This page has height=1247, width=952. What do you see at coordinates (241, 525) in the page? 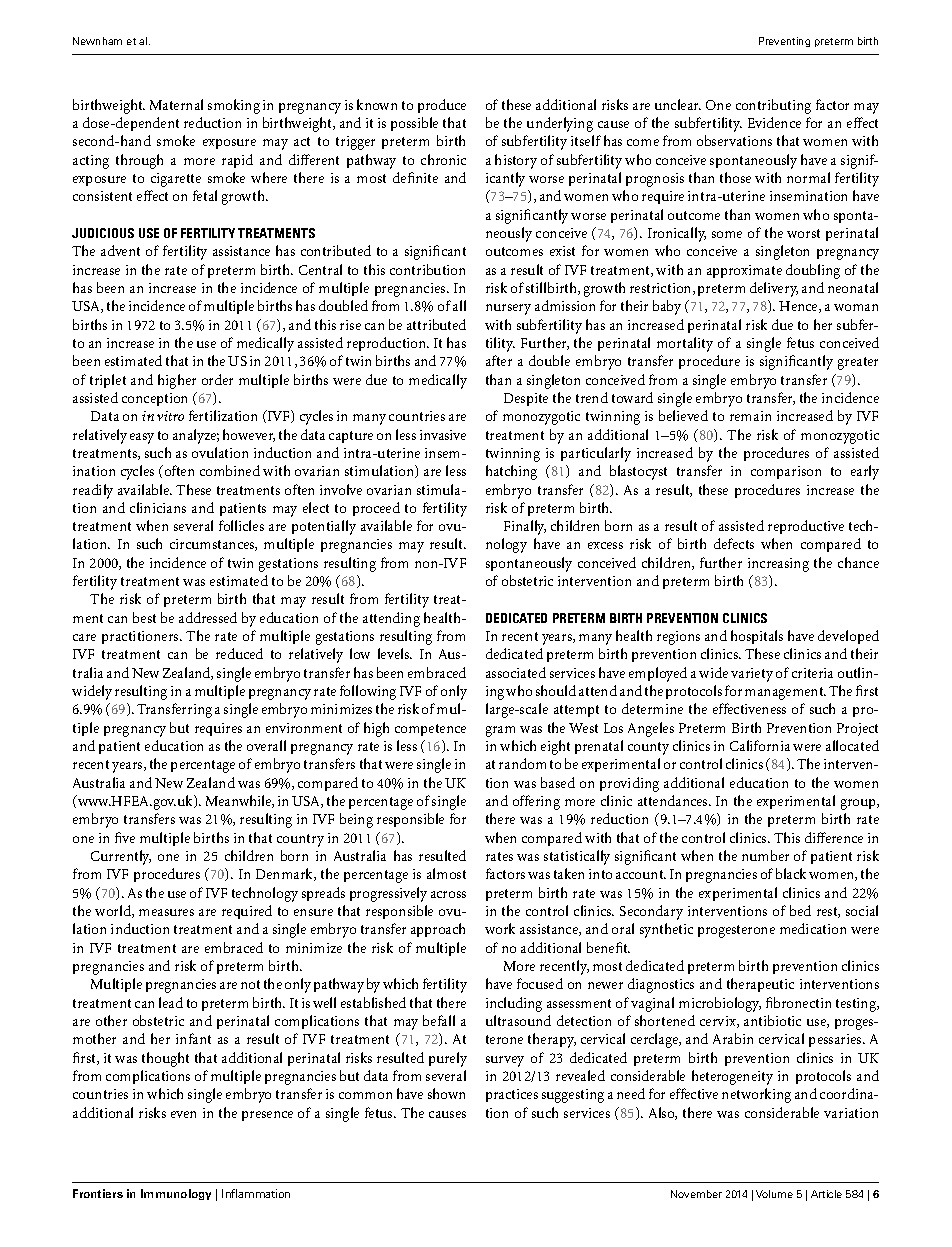
I see `follicles` at bounding box center [241, 525].
